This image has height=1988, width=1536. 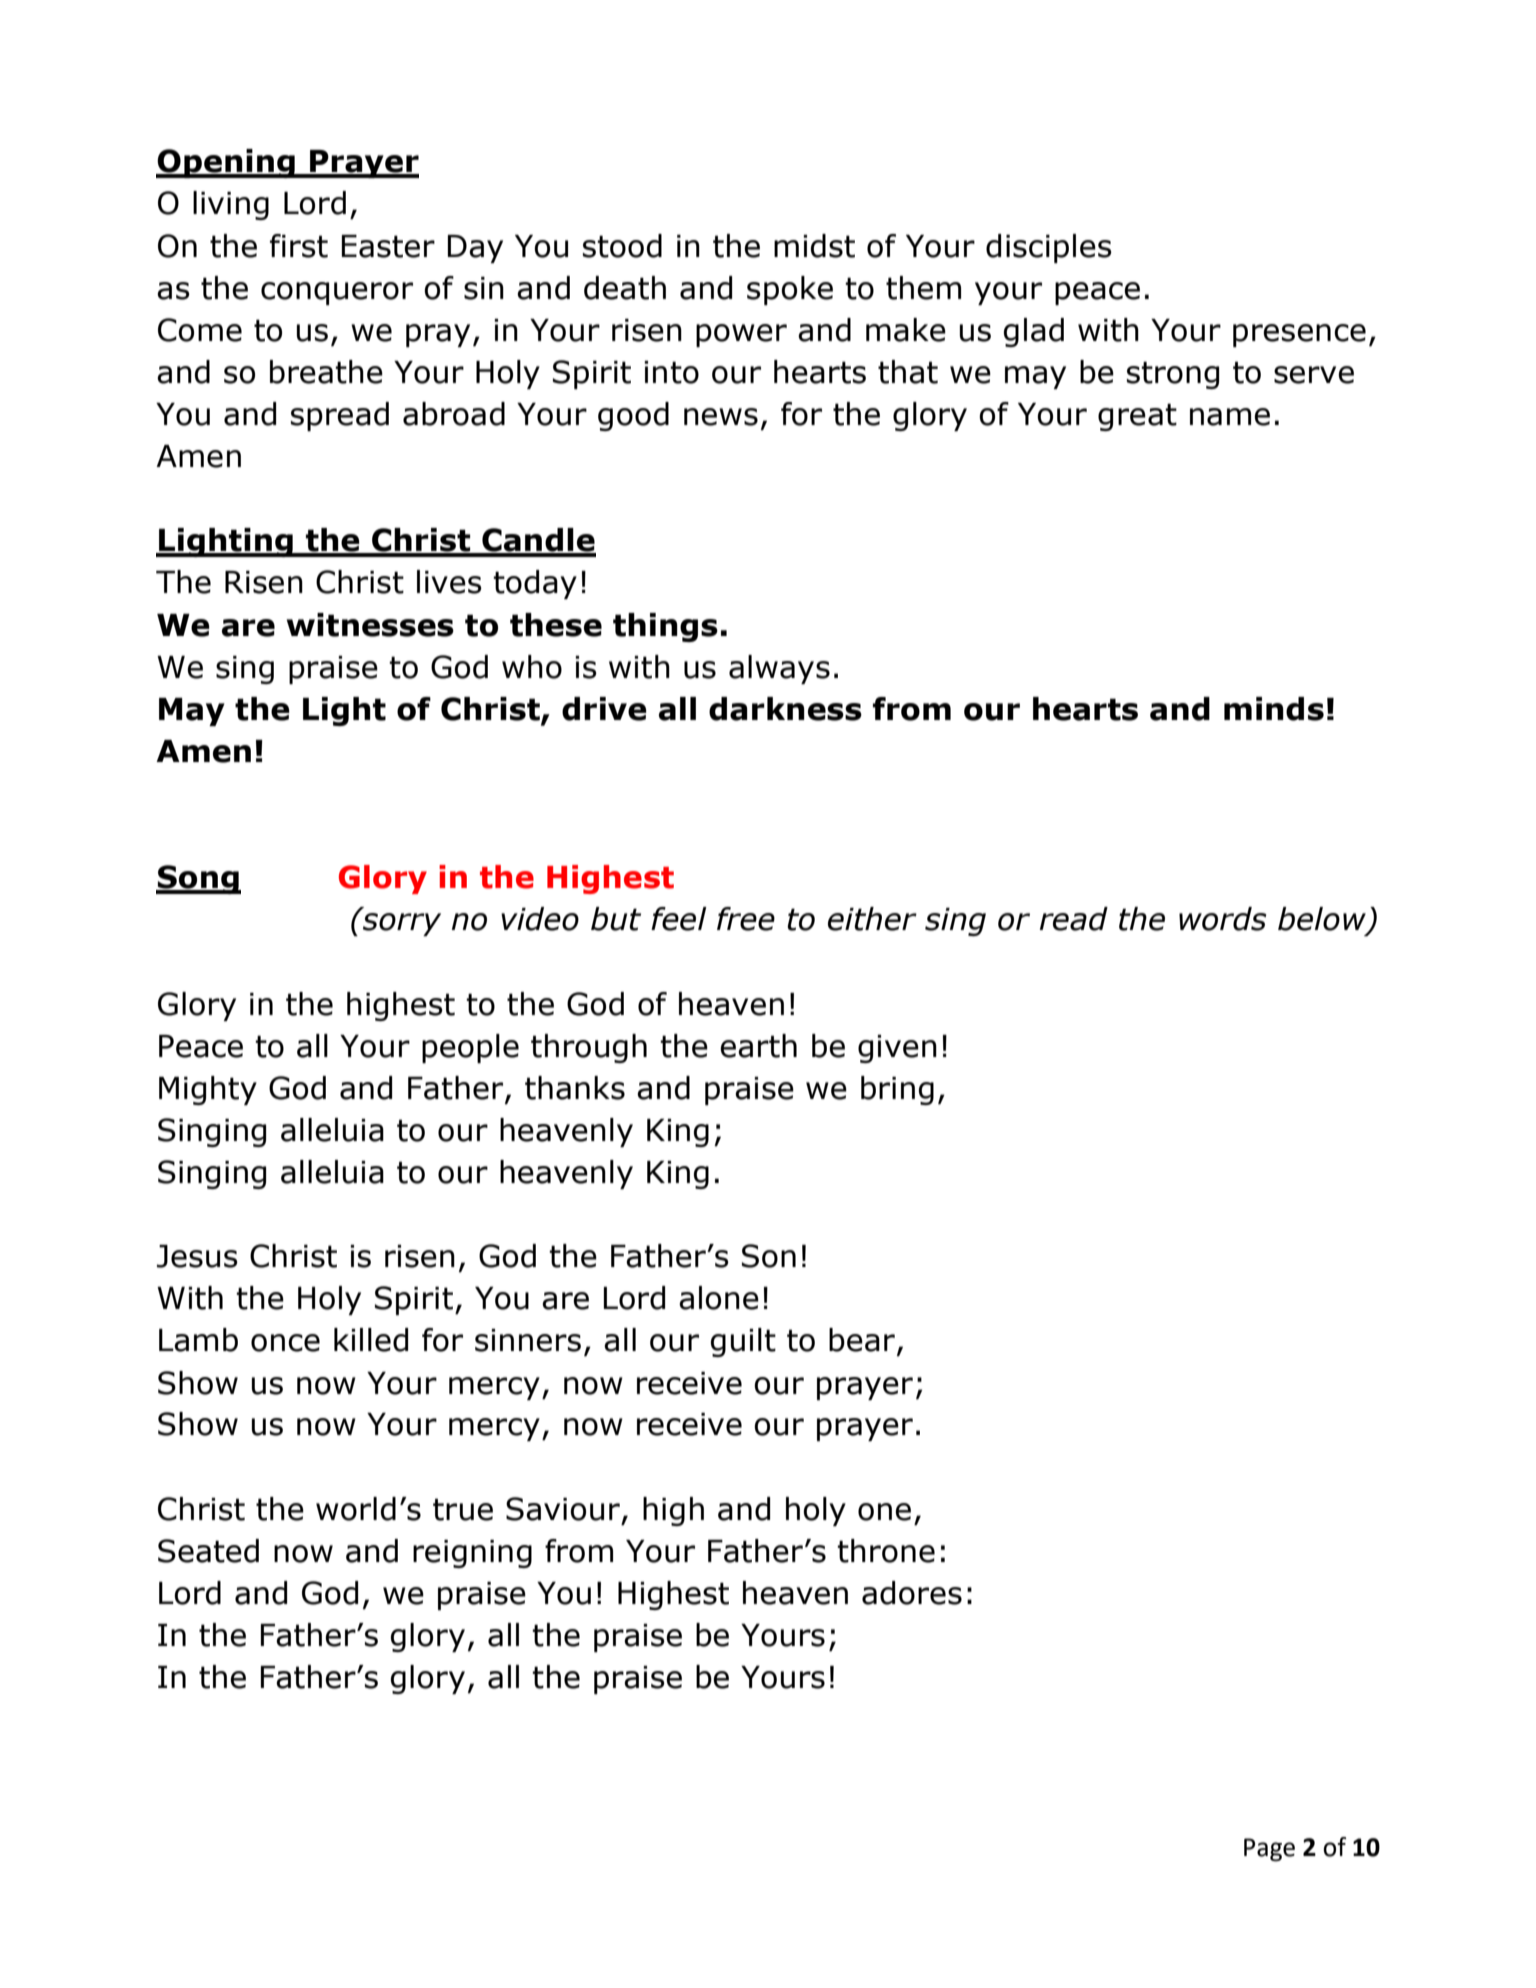 I want to click on darkness, so click(x=785, y=709).
